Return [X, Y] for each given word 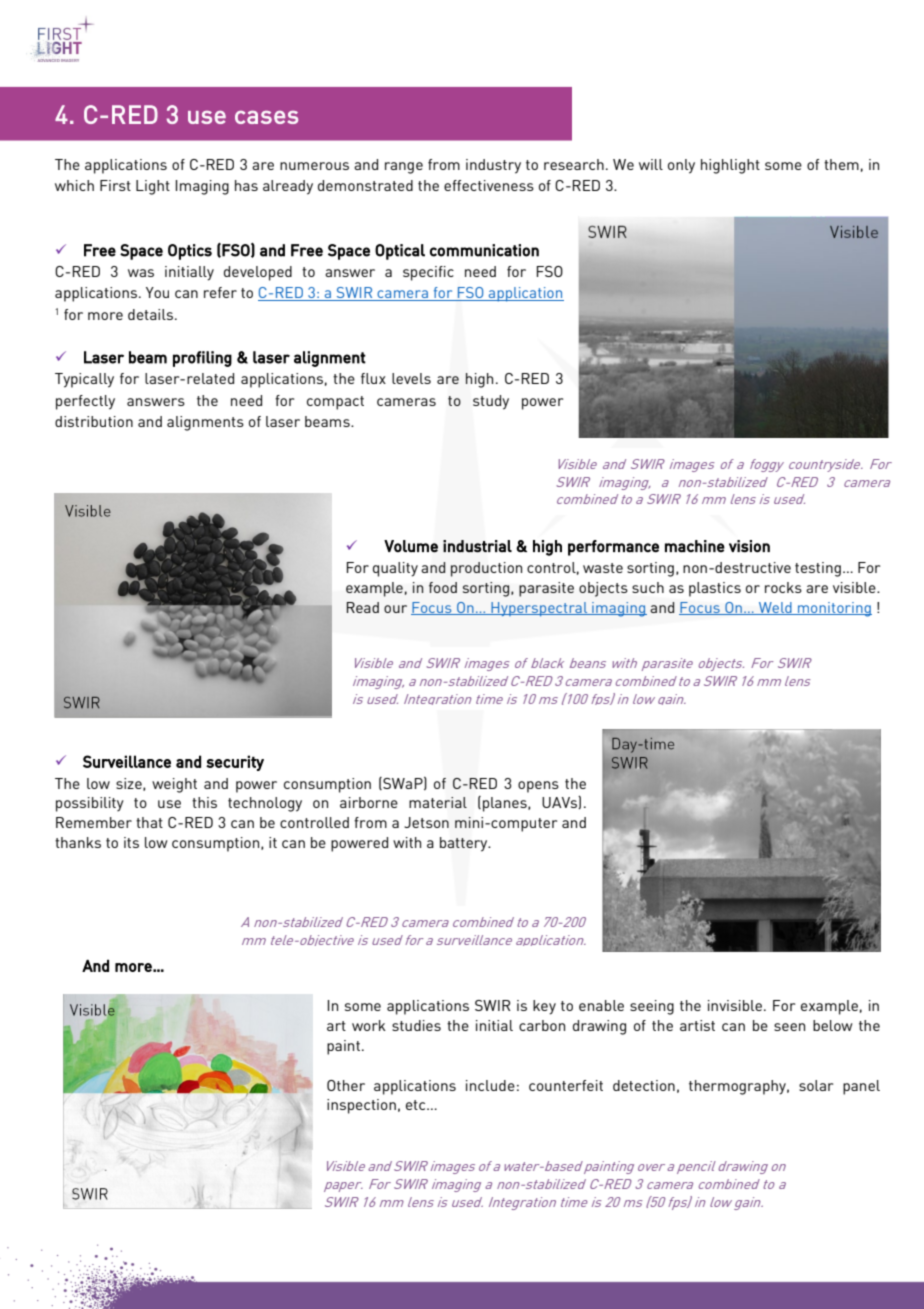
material [438, 802]
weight [174, 785]
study [491, 402]
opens [538, 787]
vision [749, 546]
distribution [94, 421]
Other [346, 1085]
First [115, 185]
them [841, 164]
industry [493, 166]
